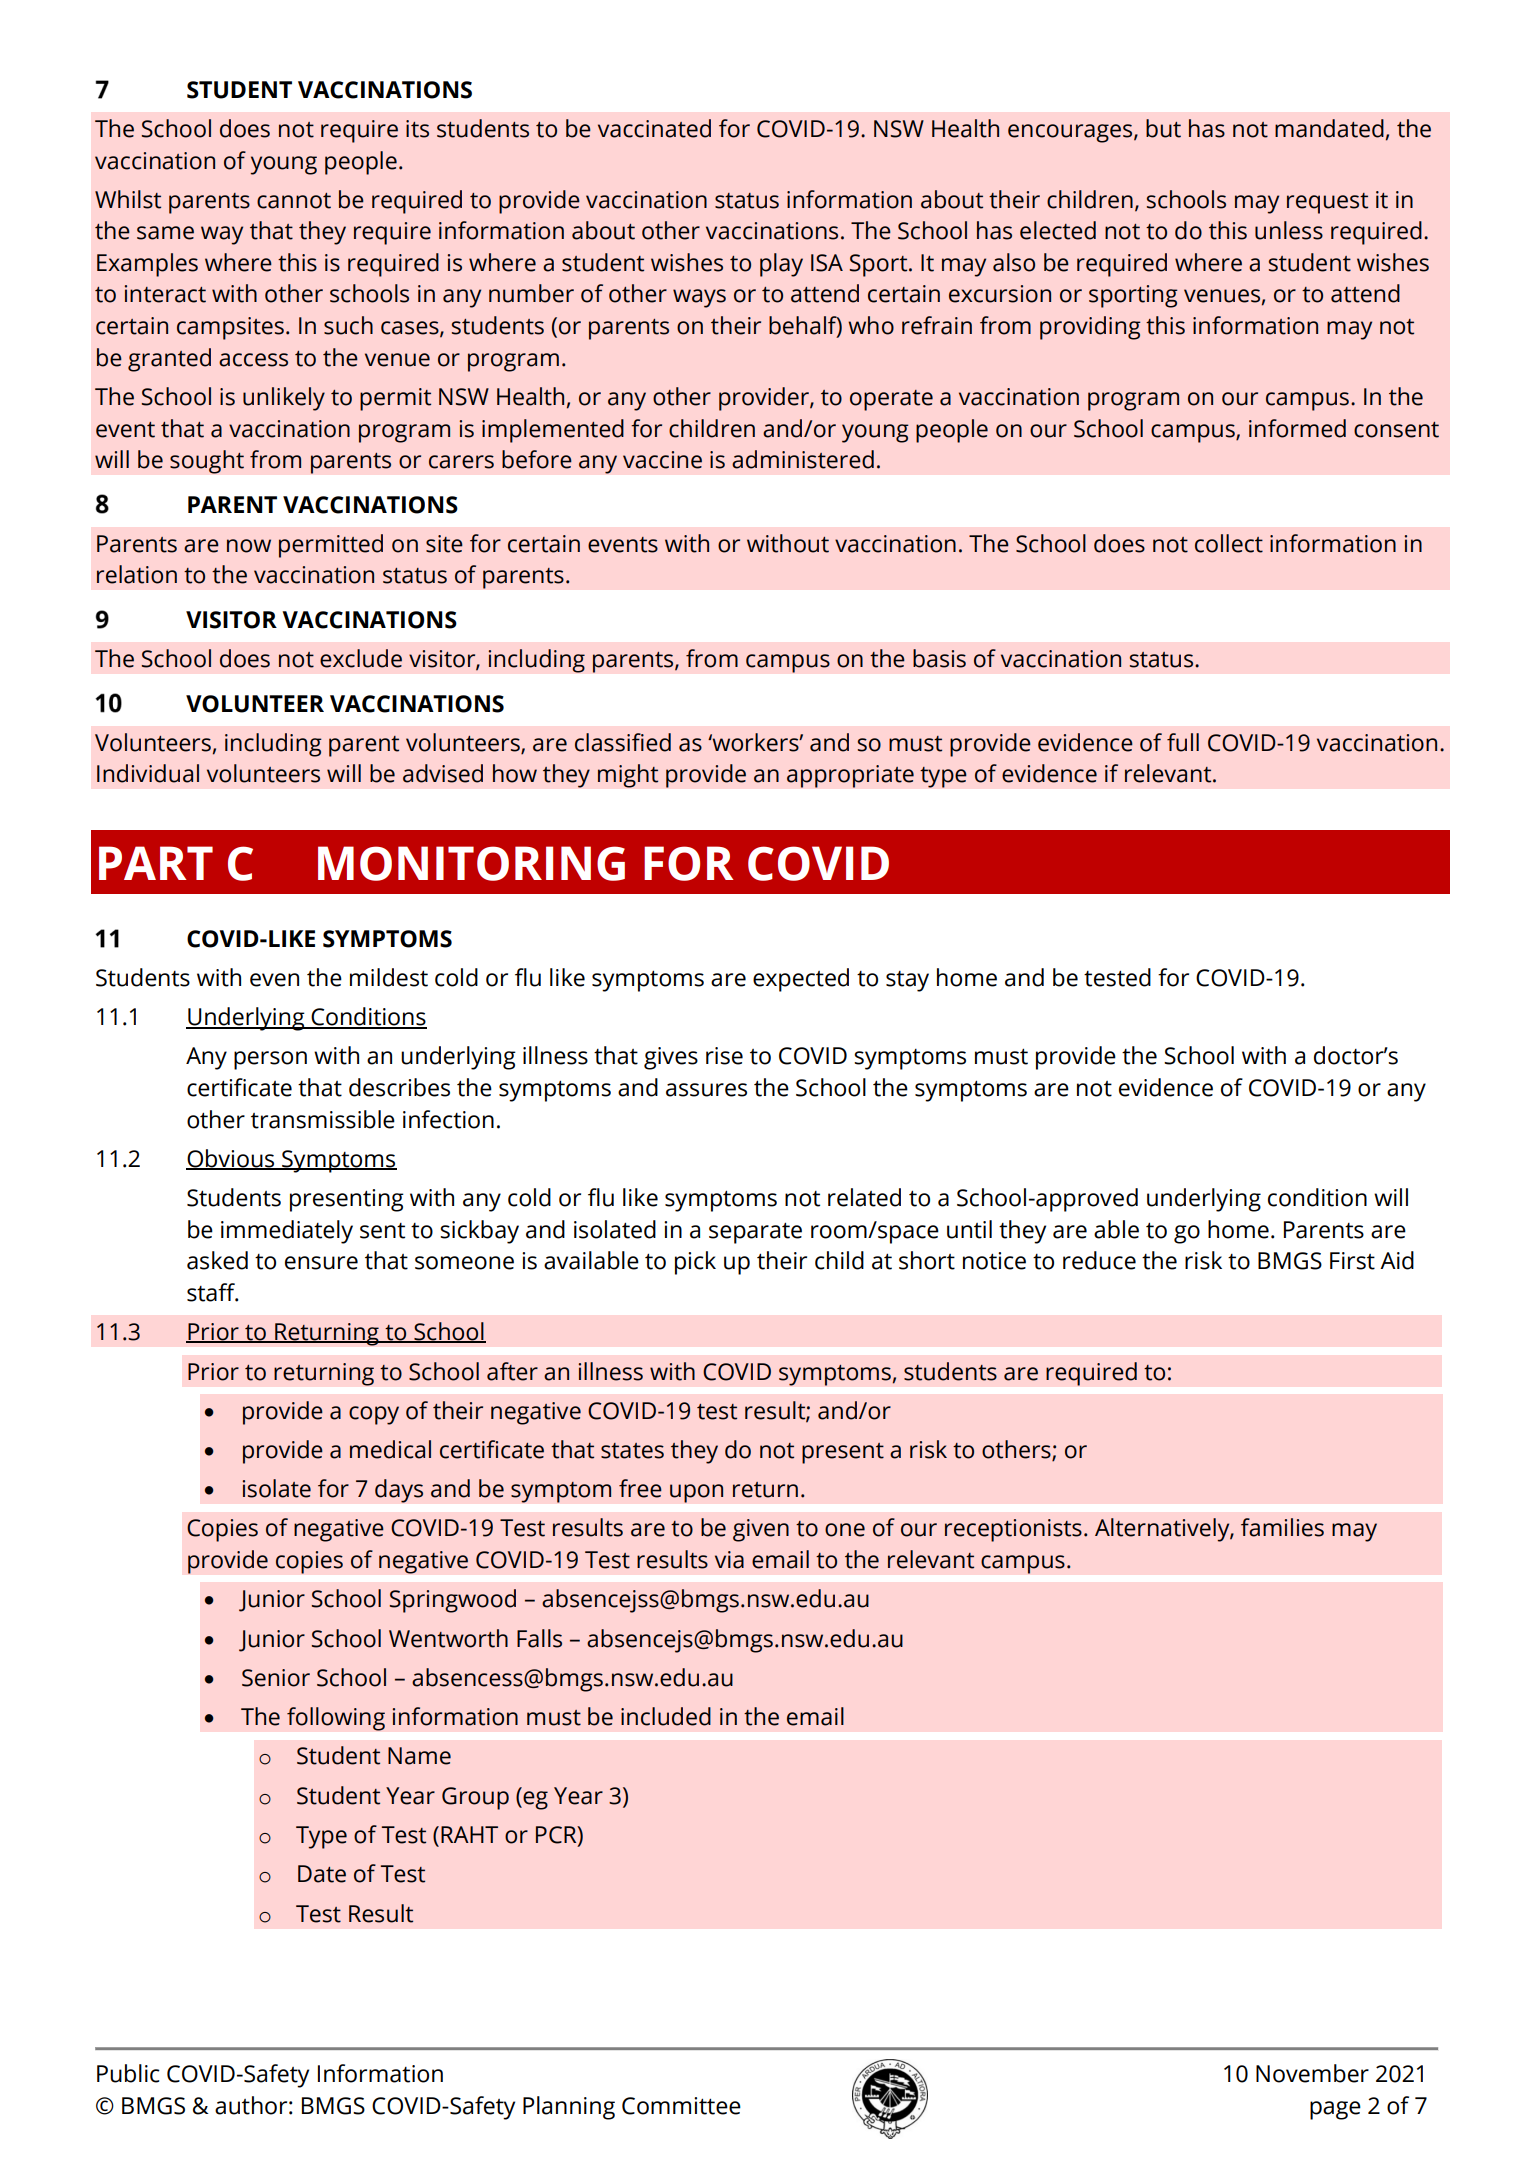 Image resolution: width=1534 pixels, height=2168 pixels. What do you see at coordinates (781, 265) in the image?
I see `play` at bounding box center [781, 265].
